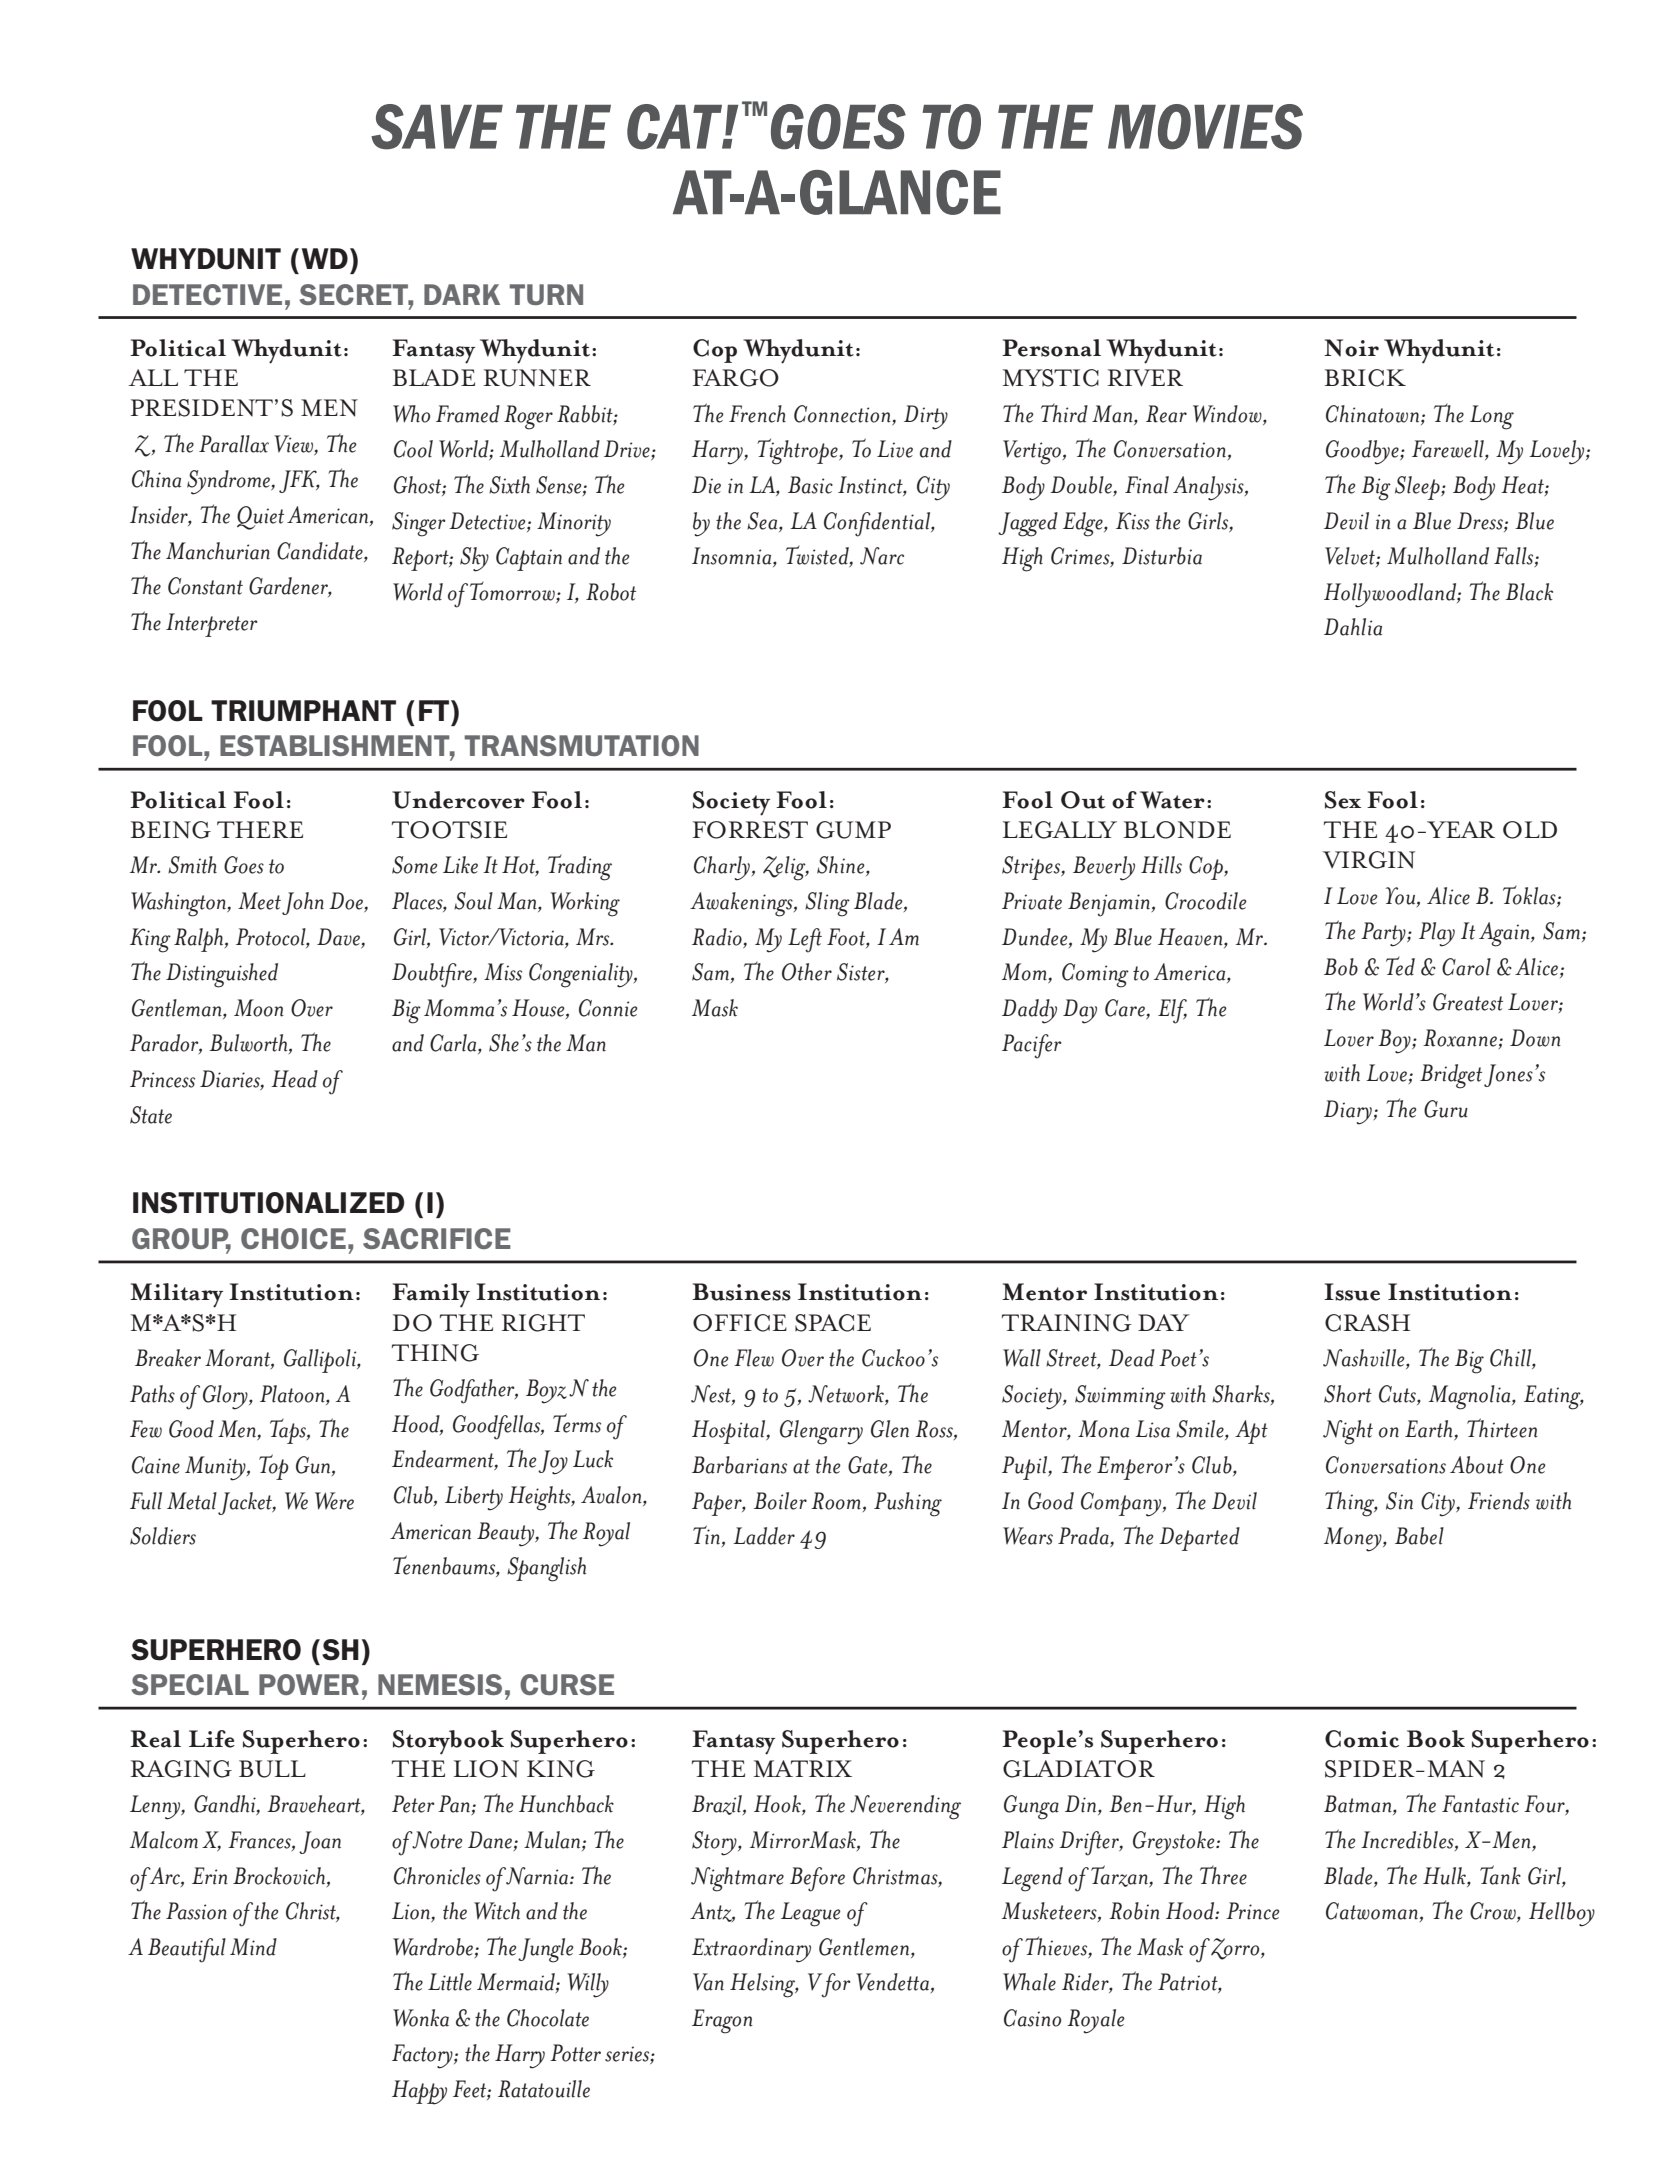 The width and height of the screenshot is (1675, 2168). I want to click on Vendetta, so click(892, 1982).
